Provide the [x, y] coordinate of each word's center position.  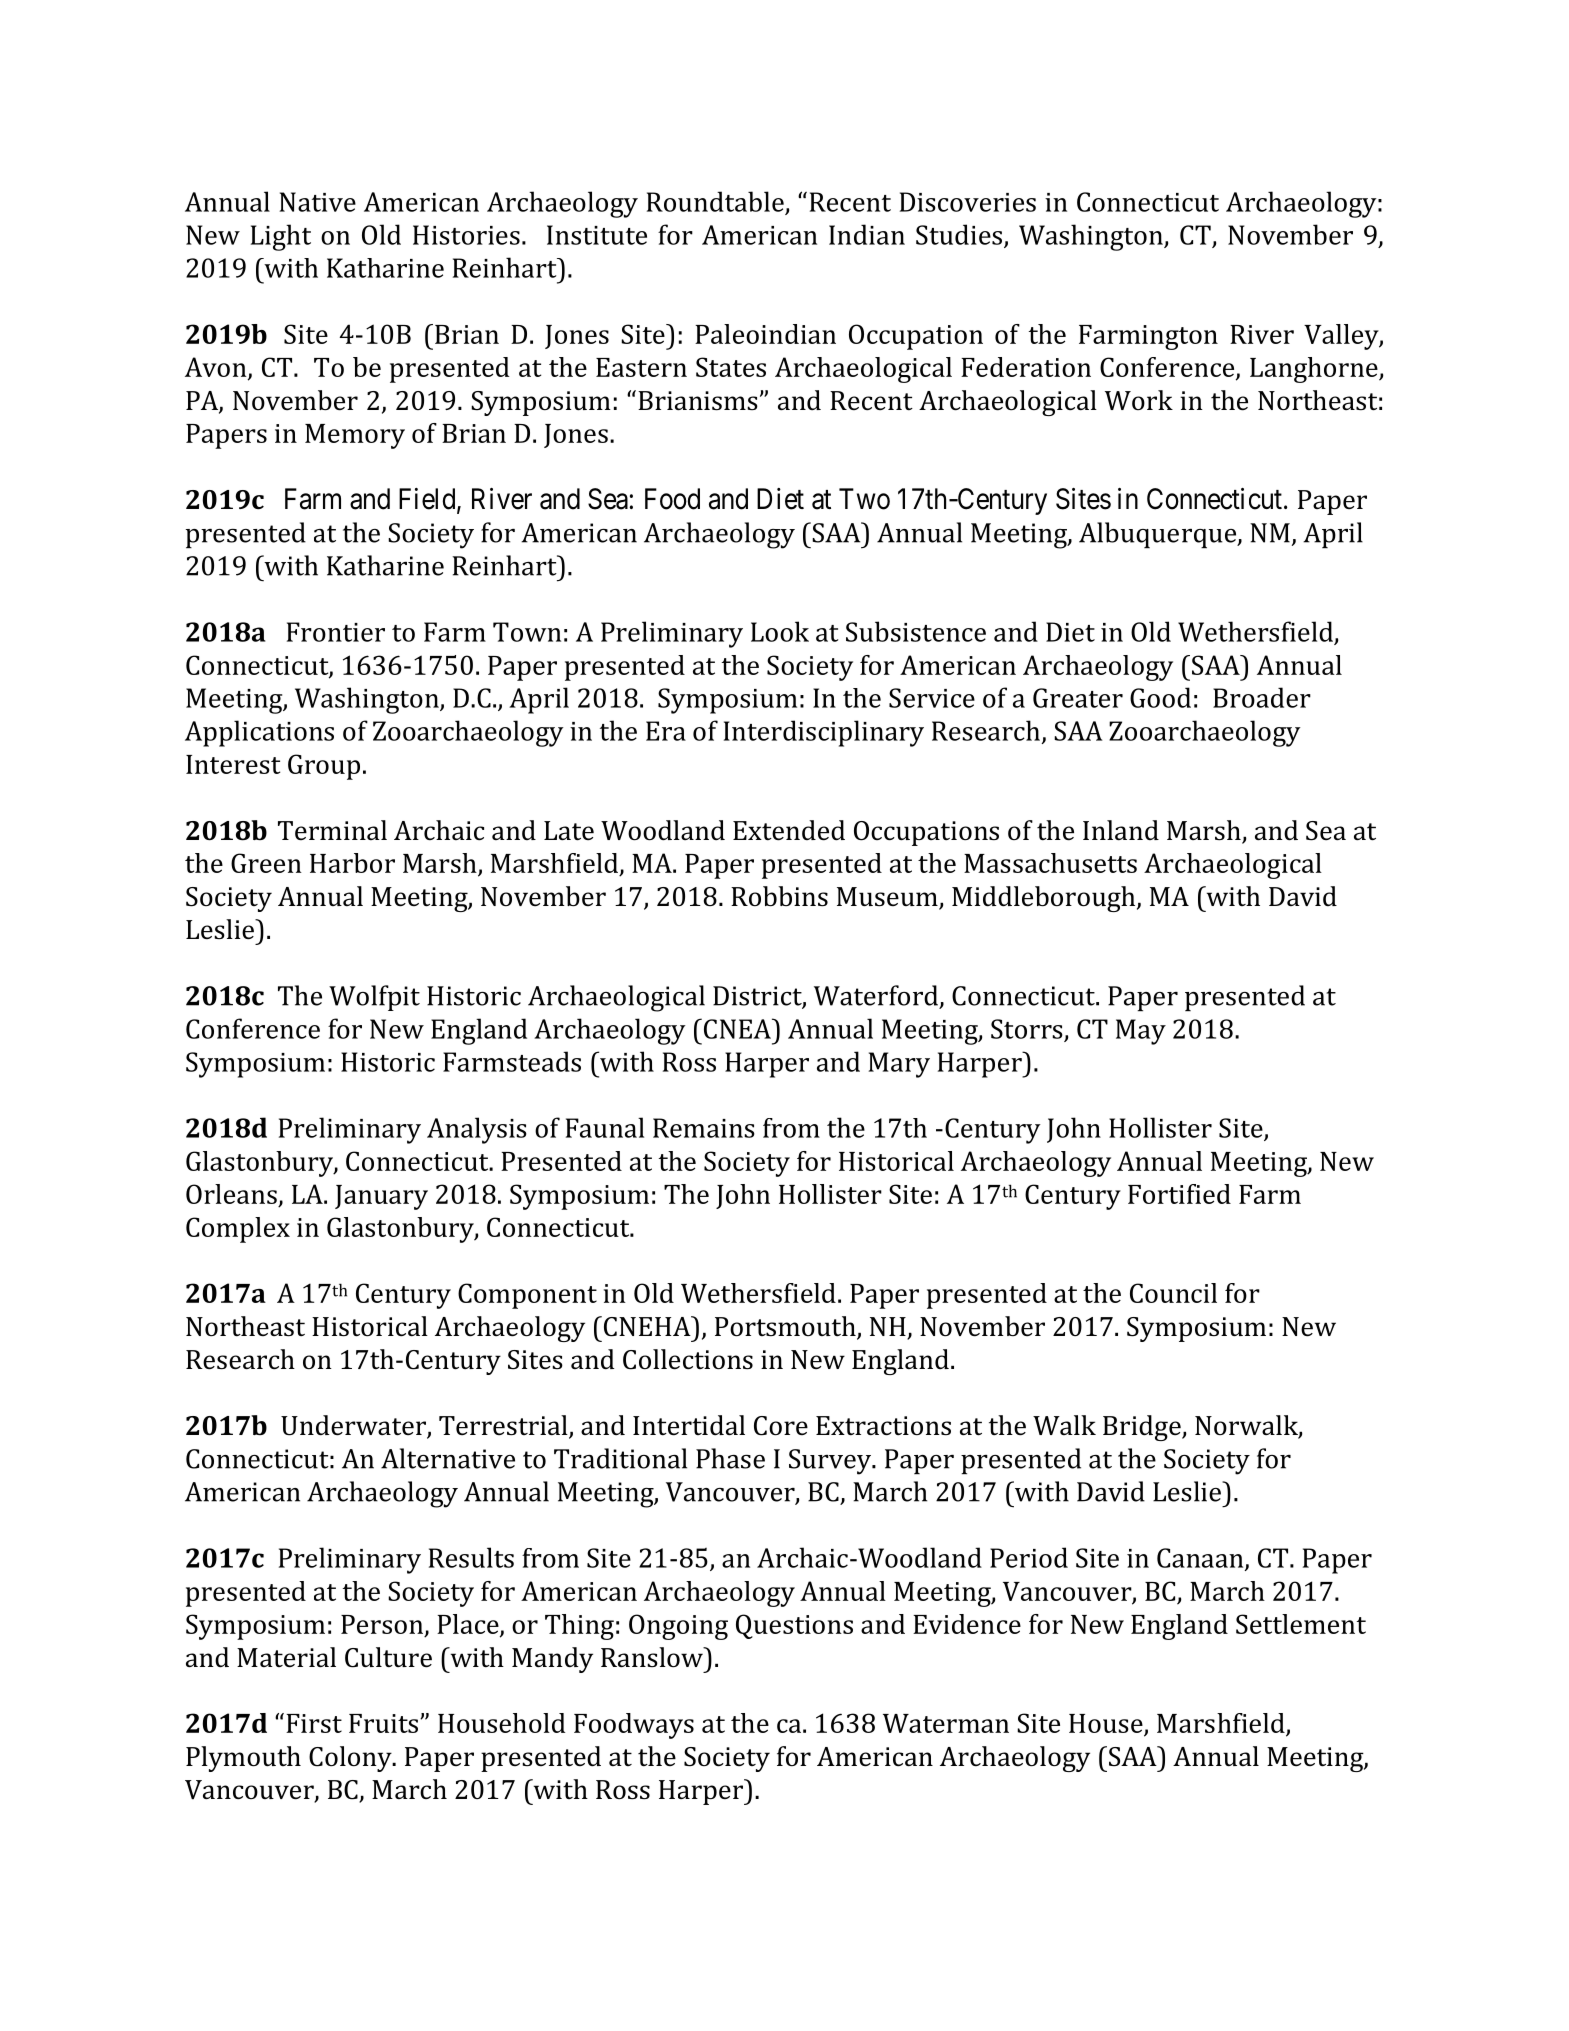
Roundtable [715, 201]
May [1141, 1032]
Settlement [1301, 1624]
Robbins [779, 896]
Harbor [352, 863]
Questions [794, 1626]
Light [281, 237]
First [314, 1723]
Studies [960, 235]
